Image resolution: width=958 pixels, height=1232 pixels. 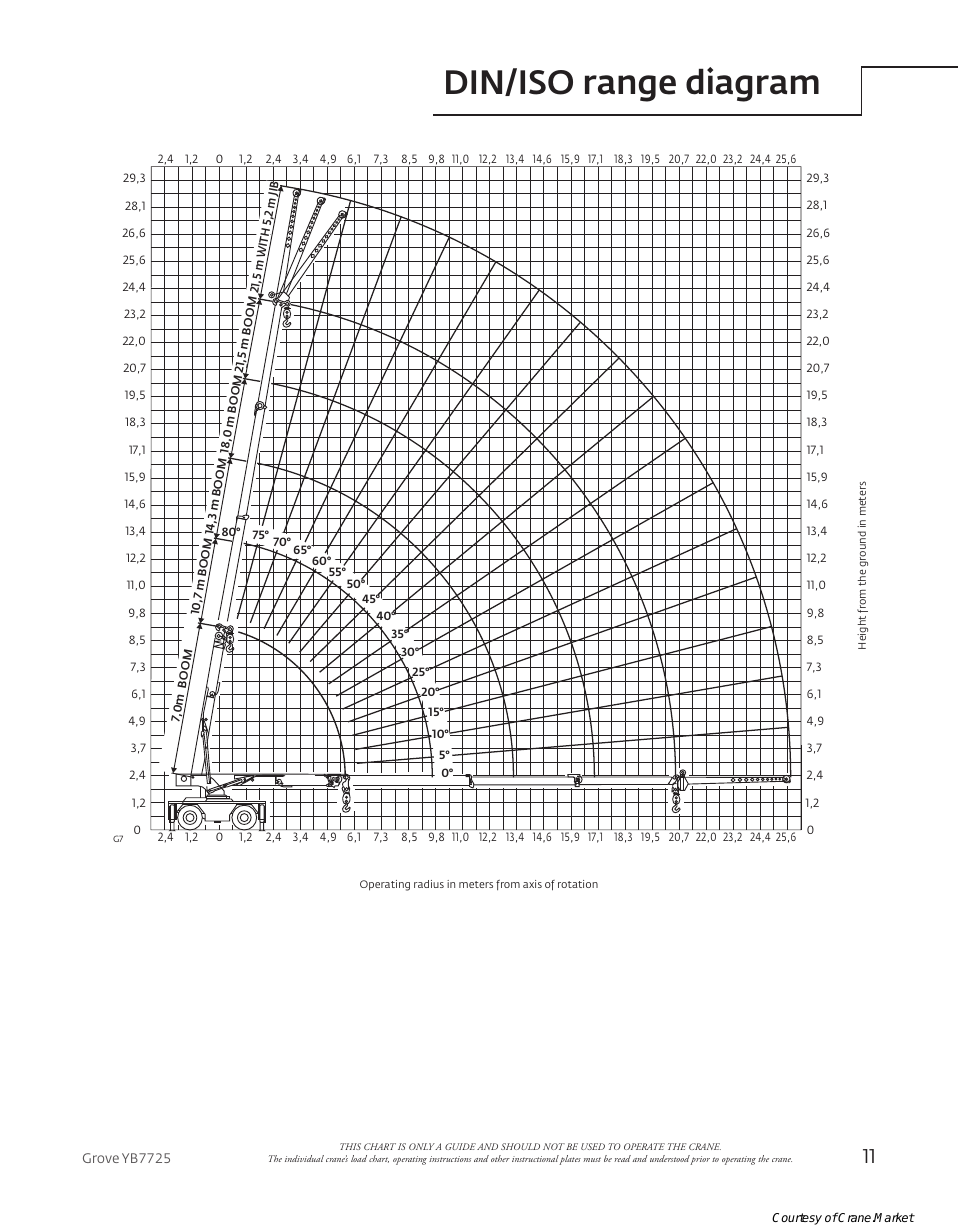 I want to click on diagram, so click(x=752, y=84).
